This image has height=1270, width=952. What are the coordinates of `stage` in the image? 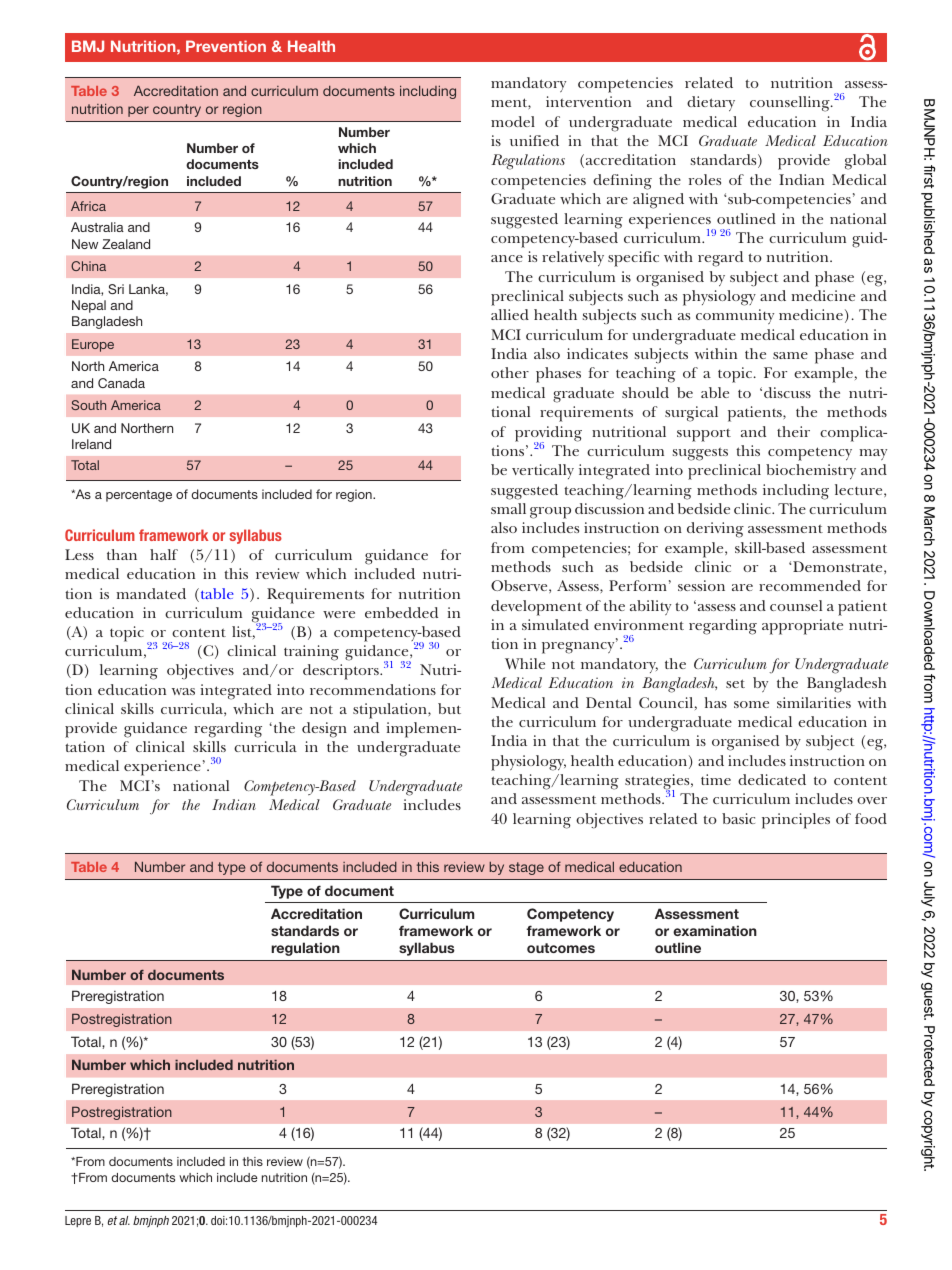 It's located at (526, 868).
